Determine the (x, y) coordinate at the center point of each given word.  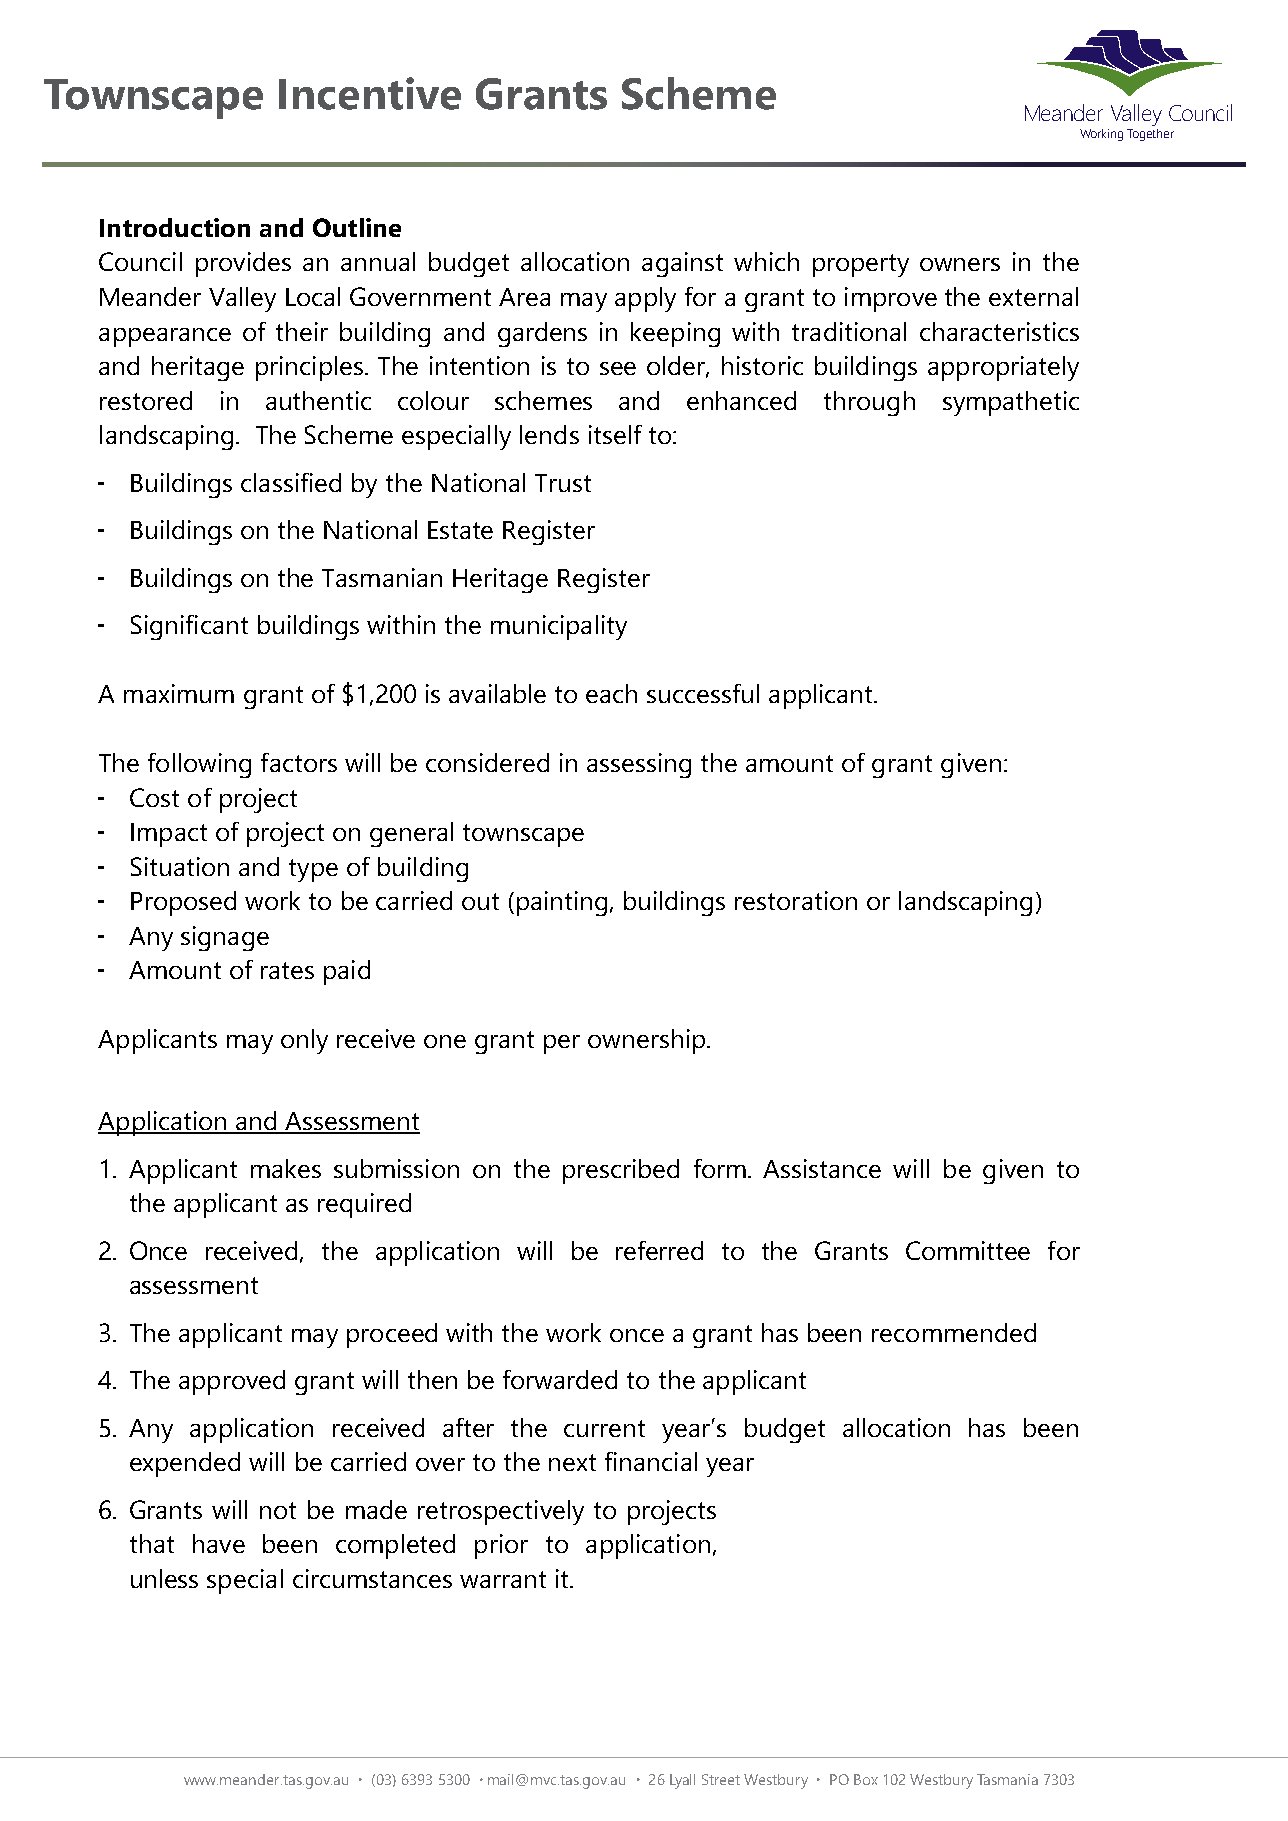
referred (659, 1250)
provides (243, 264)
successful (703, 693)
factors (299, 762)
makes (286, 1168)
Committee (968, 1250)
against (682, 264)
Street (721, 1779)
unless (164, 1578)
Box (866, 1779)
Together (1150, 135)
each (611, 693)
